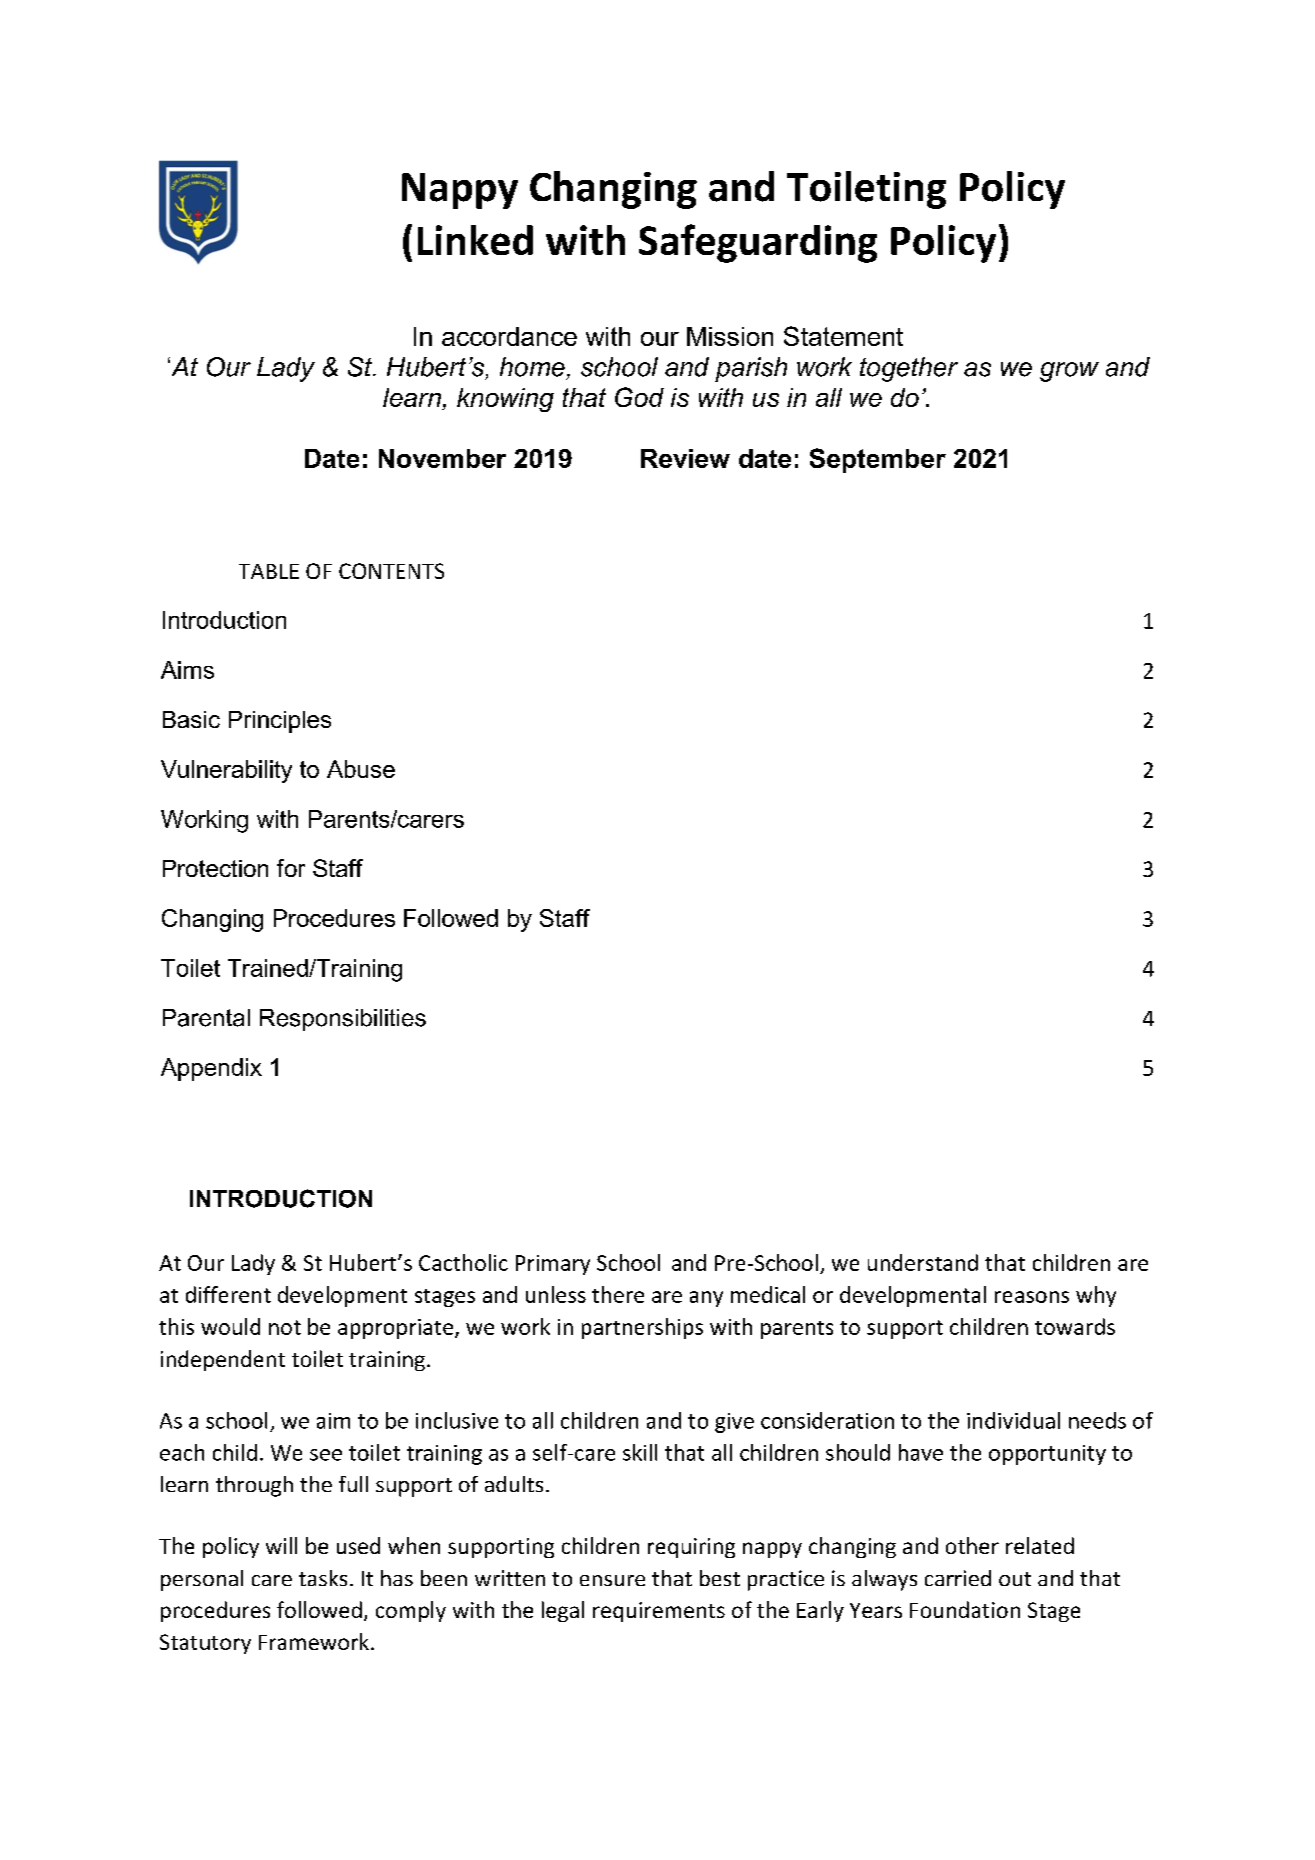 This document has height=1860, width=1315. I want to click on TABLE, so click(269, 571).
